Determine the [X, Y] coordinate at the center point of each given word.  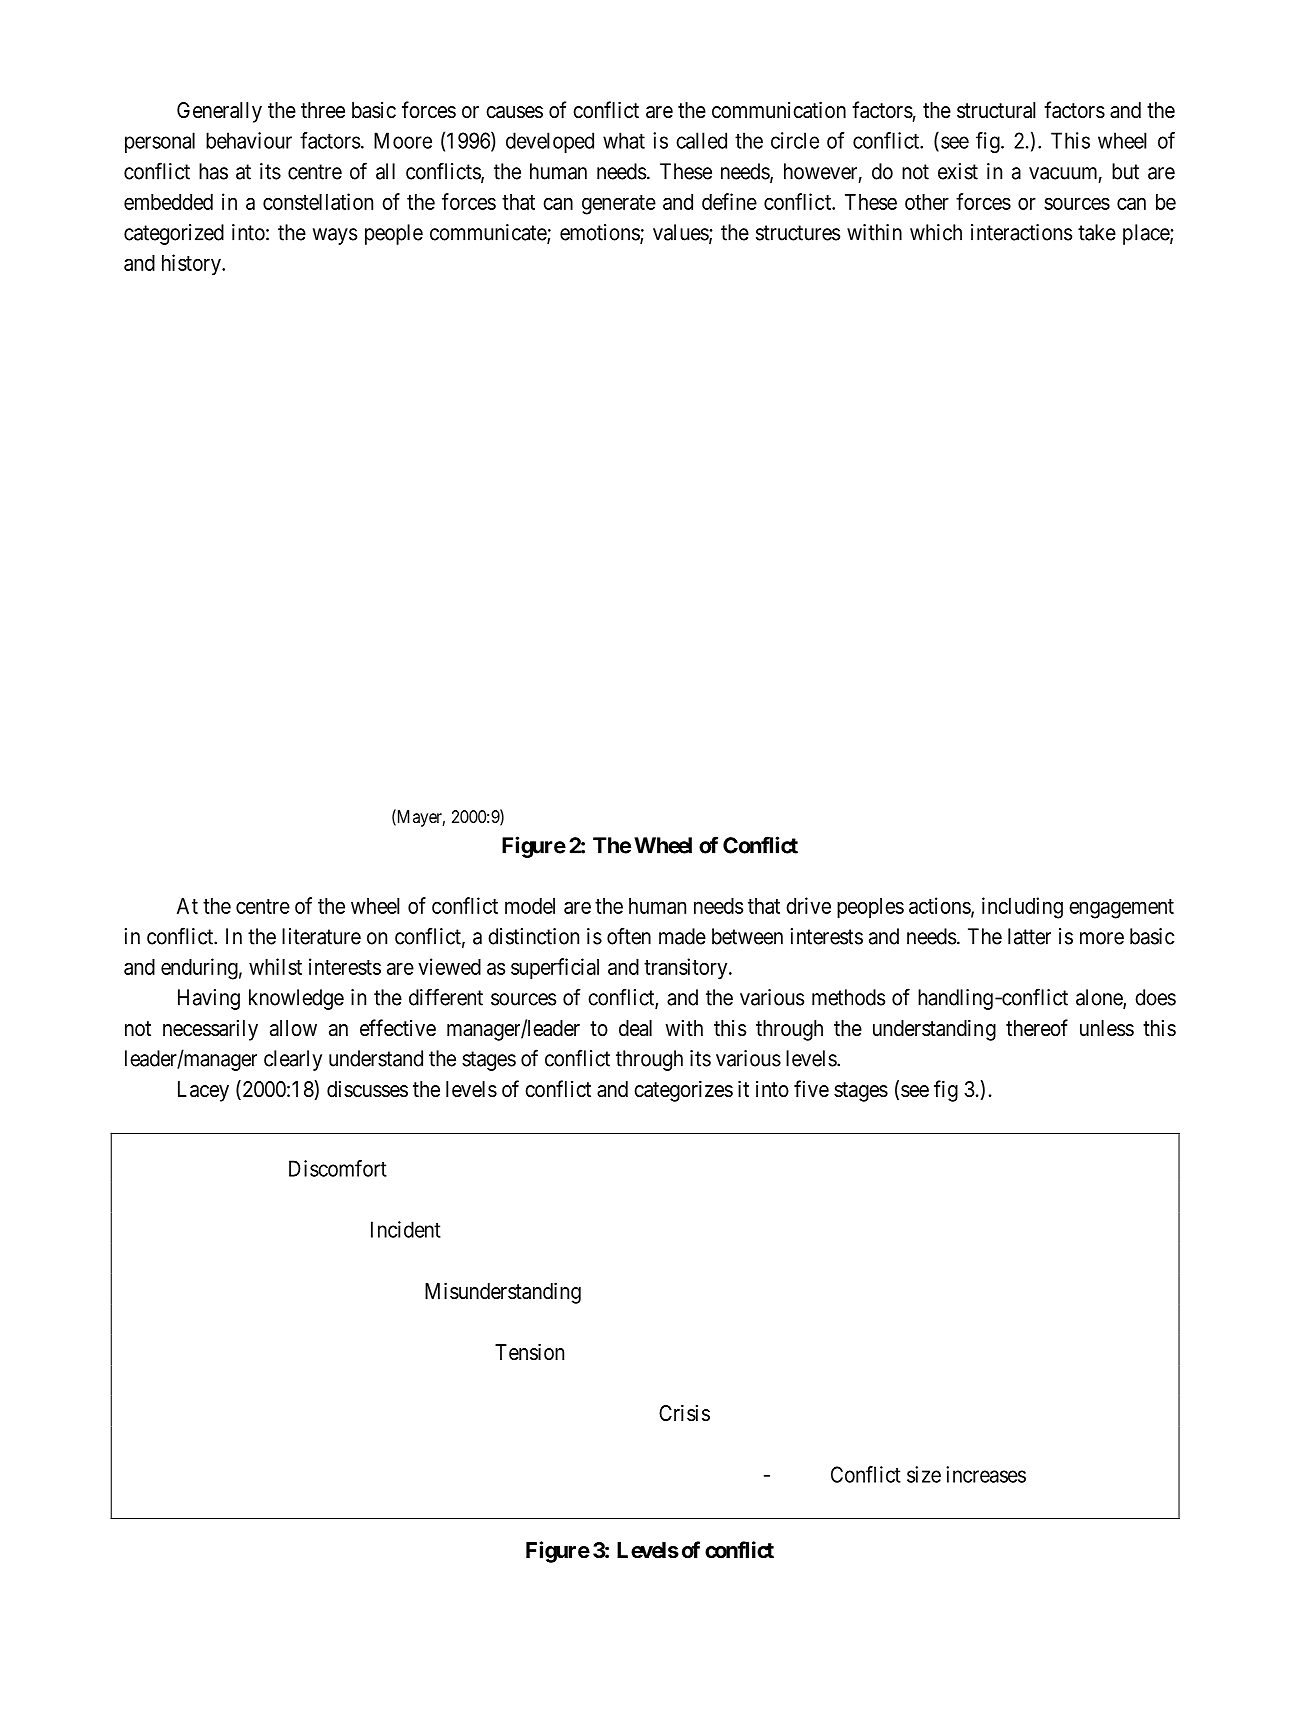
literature [321, 936]
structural [996, 110]
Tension [529, 1352]
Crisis [684, 1413]
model [530, 906]
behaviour [249, 140]
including [1022, 908]
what [624, 140]
